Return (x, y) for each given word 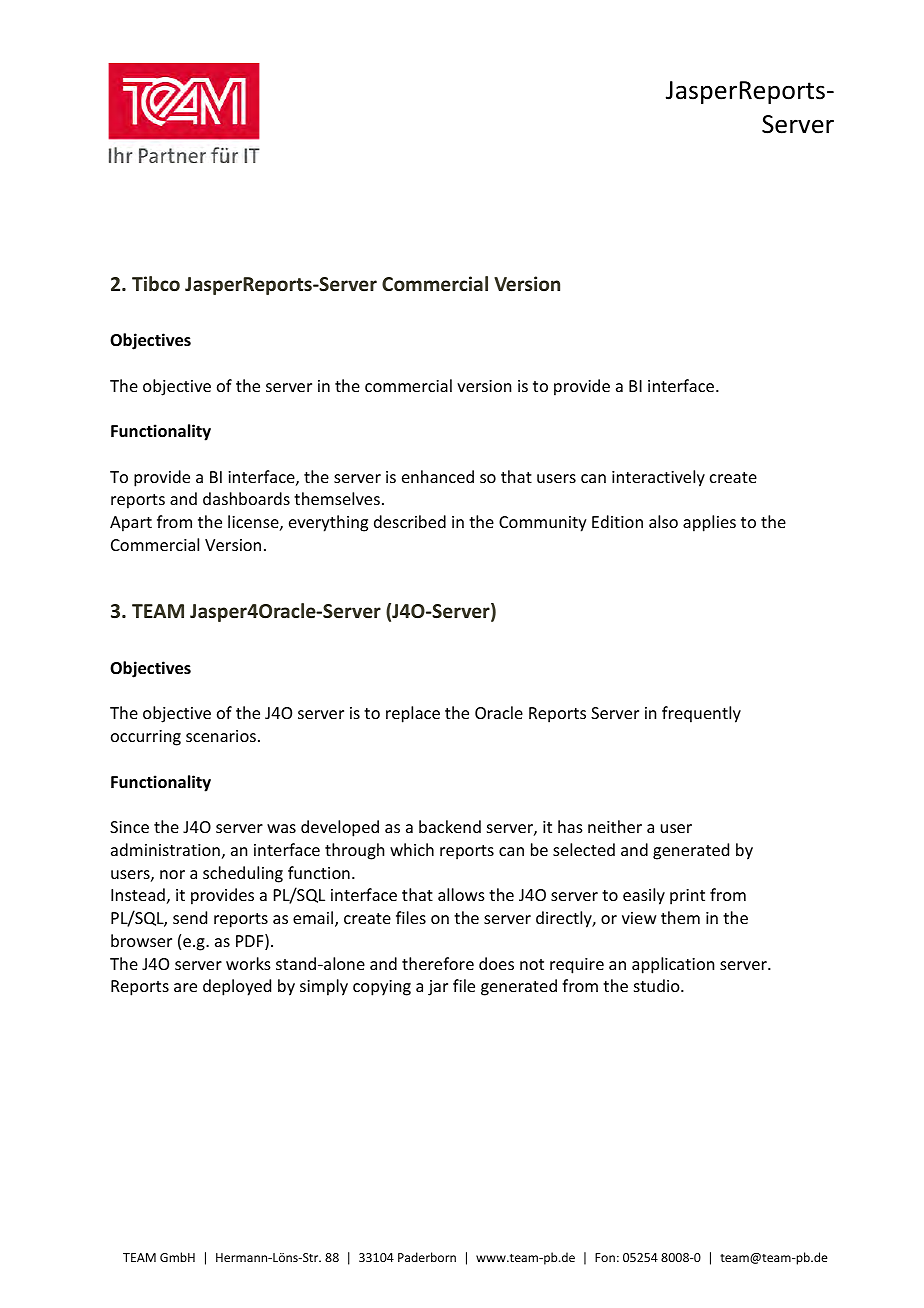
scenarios (221, 736)
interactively (658, 478)
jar (438, 988)
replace (413, 714)
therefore (438, 963)
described (410, 521)
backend (450, 826)
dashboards (246, 498)
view (639, 918)
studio (658, 985)
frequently (701, 714)
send (190, 917)
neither (615, 826)
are (185, 987)
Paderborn (427, 1257)
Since (129, 827)
